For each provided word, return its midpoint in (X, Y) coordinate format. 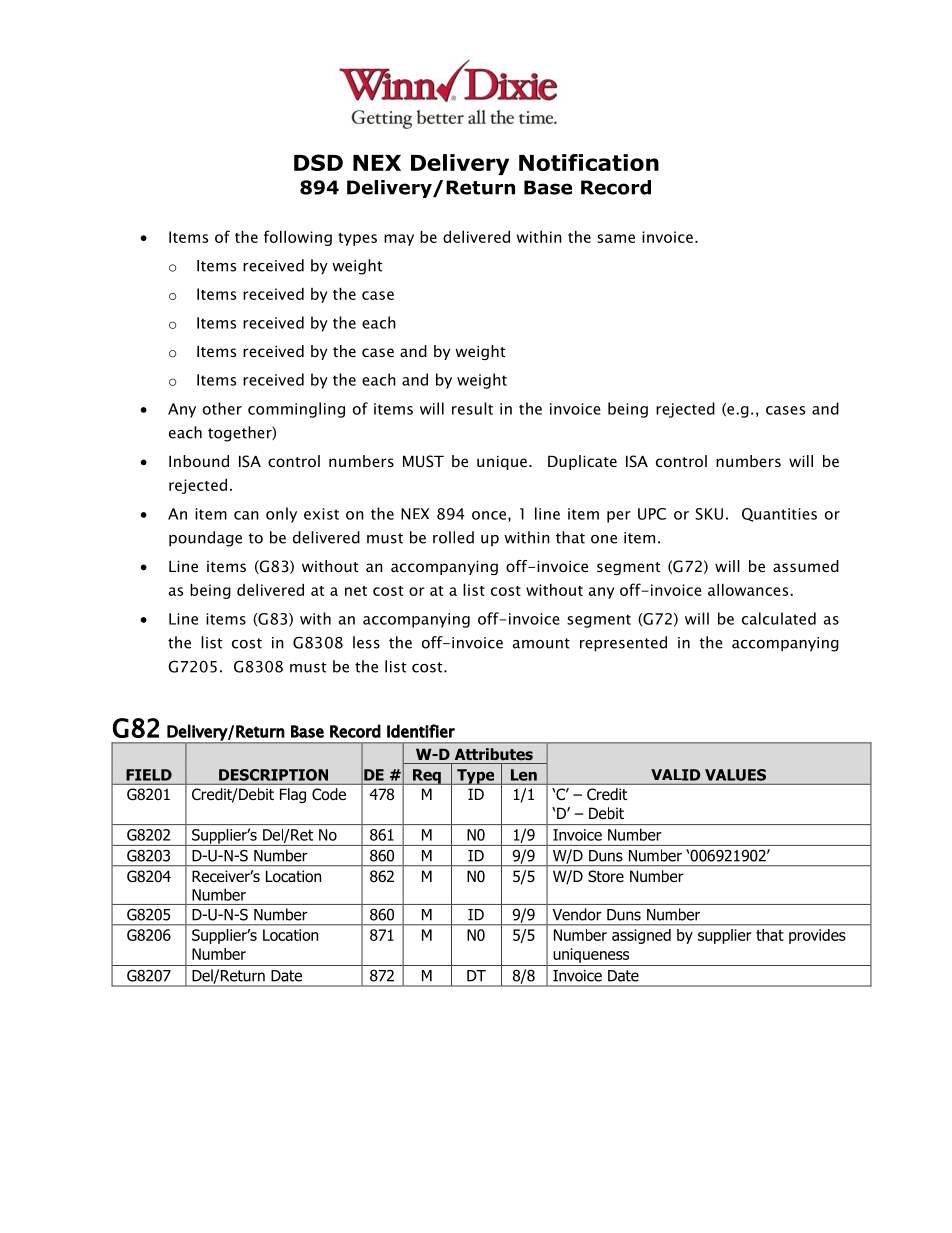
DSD (318, 162)
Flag (293, 795)
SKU (709, 514)
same (616, 238)
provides (817, 936)
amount (541, 643)
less (366, 642)
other (222, 408)
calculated (779, 618)
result (472, 408)
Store (606, 876)
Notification (589, 162)
